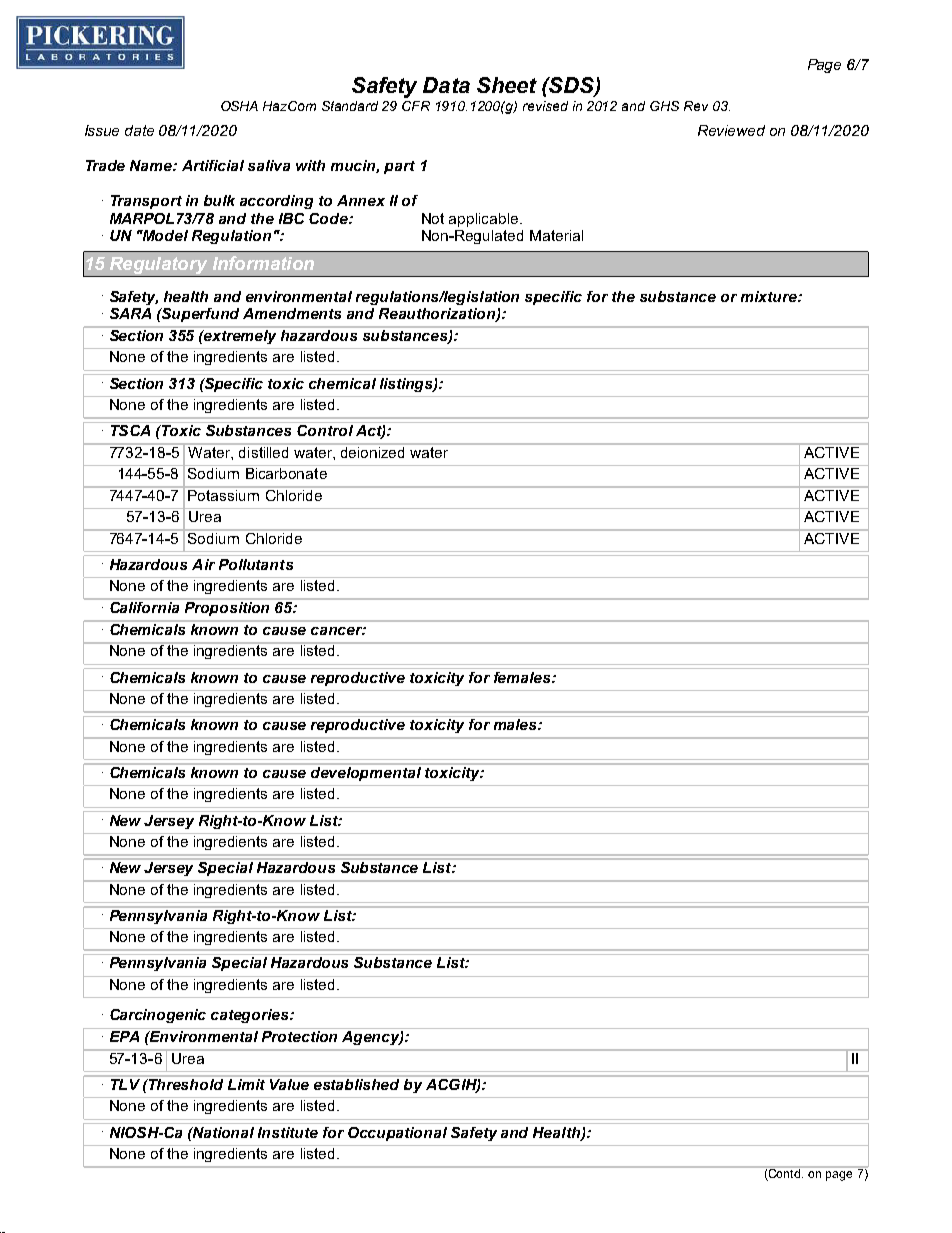  I want to click on mixture, so click(770, 296).
